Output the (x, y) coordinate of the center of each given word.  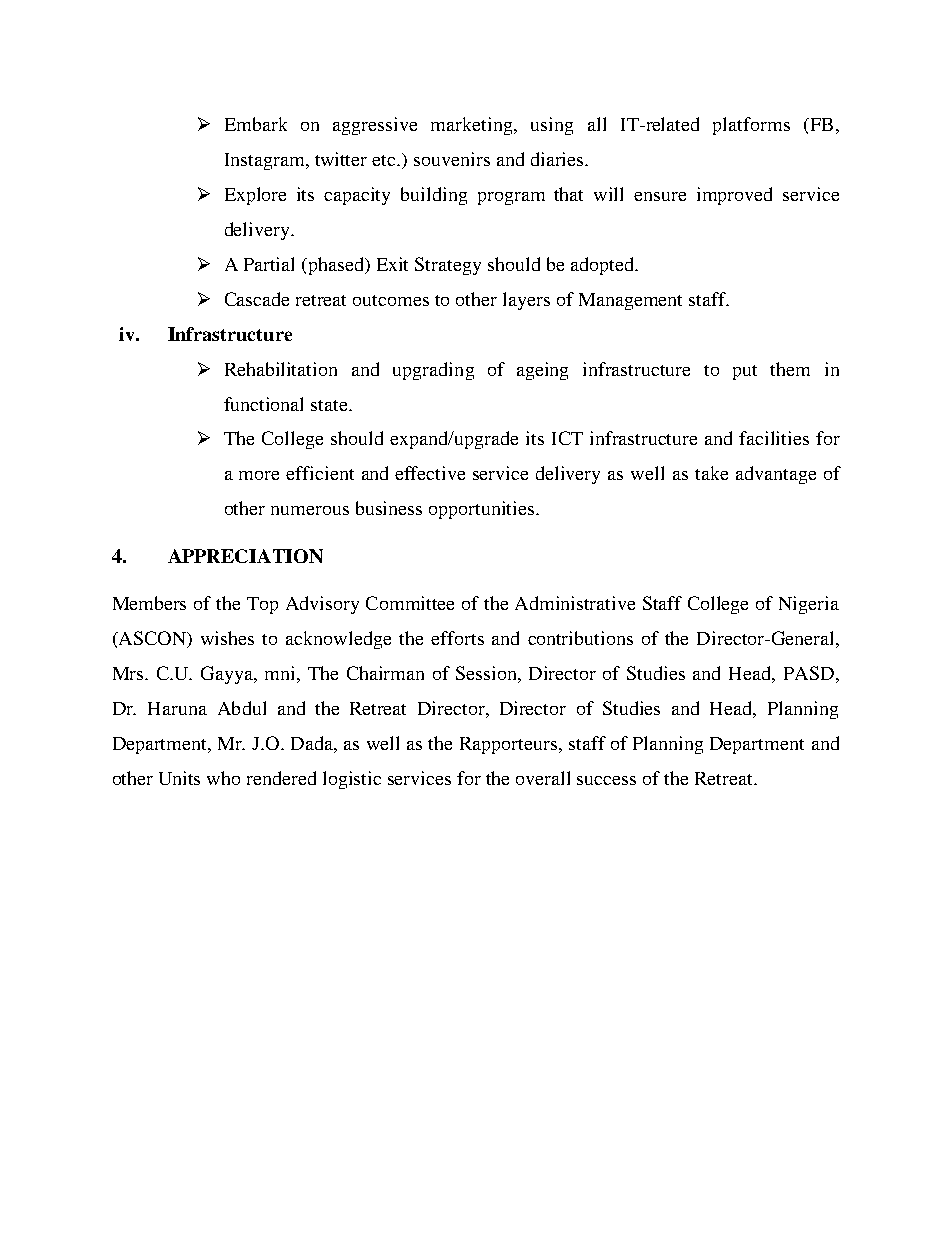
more (259, 475)
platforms (751, 126)
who (223, 778)
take (711, 473)
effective (430, 473)
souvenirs (452, 159)
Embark (256, 124)
